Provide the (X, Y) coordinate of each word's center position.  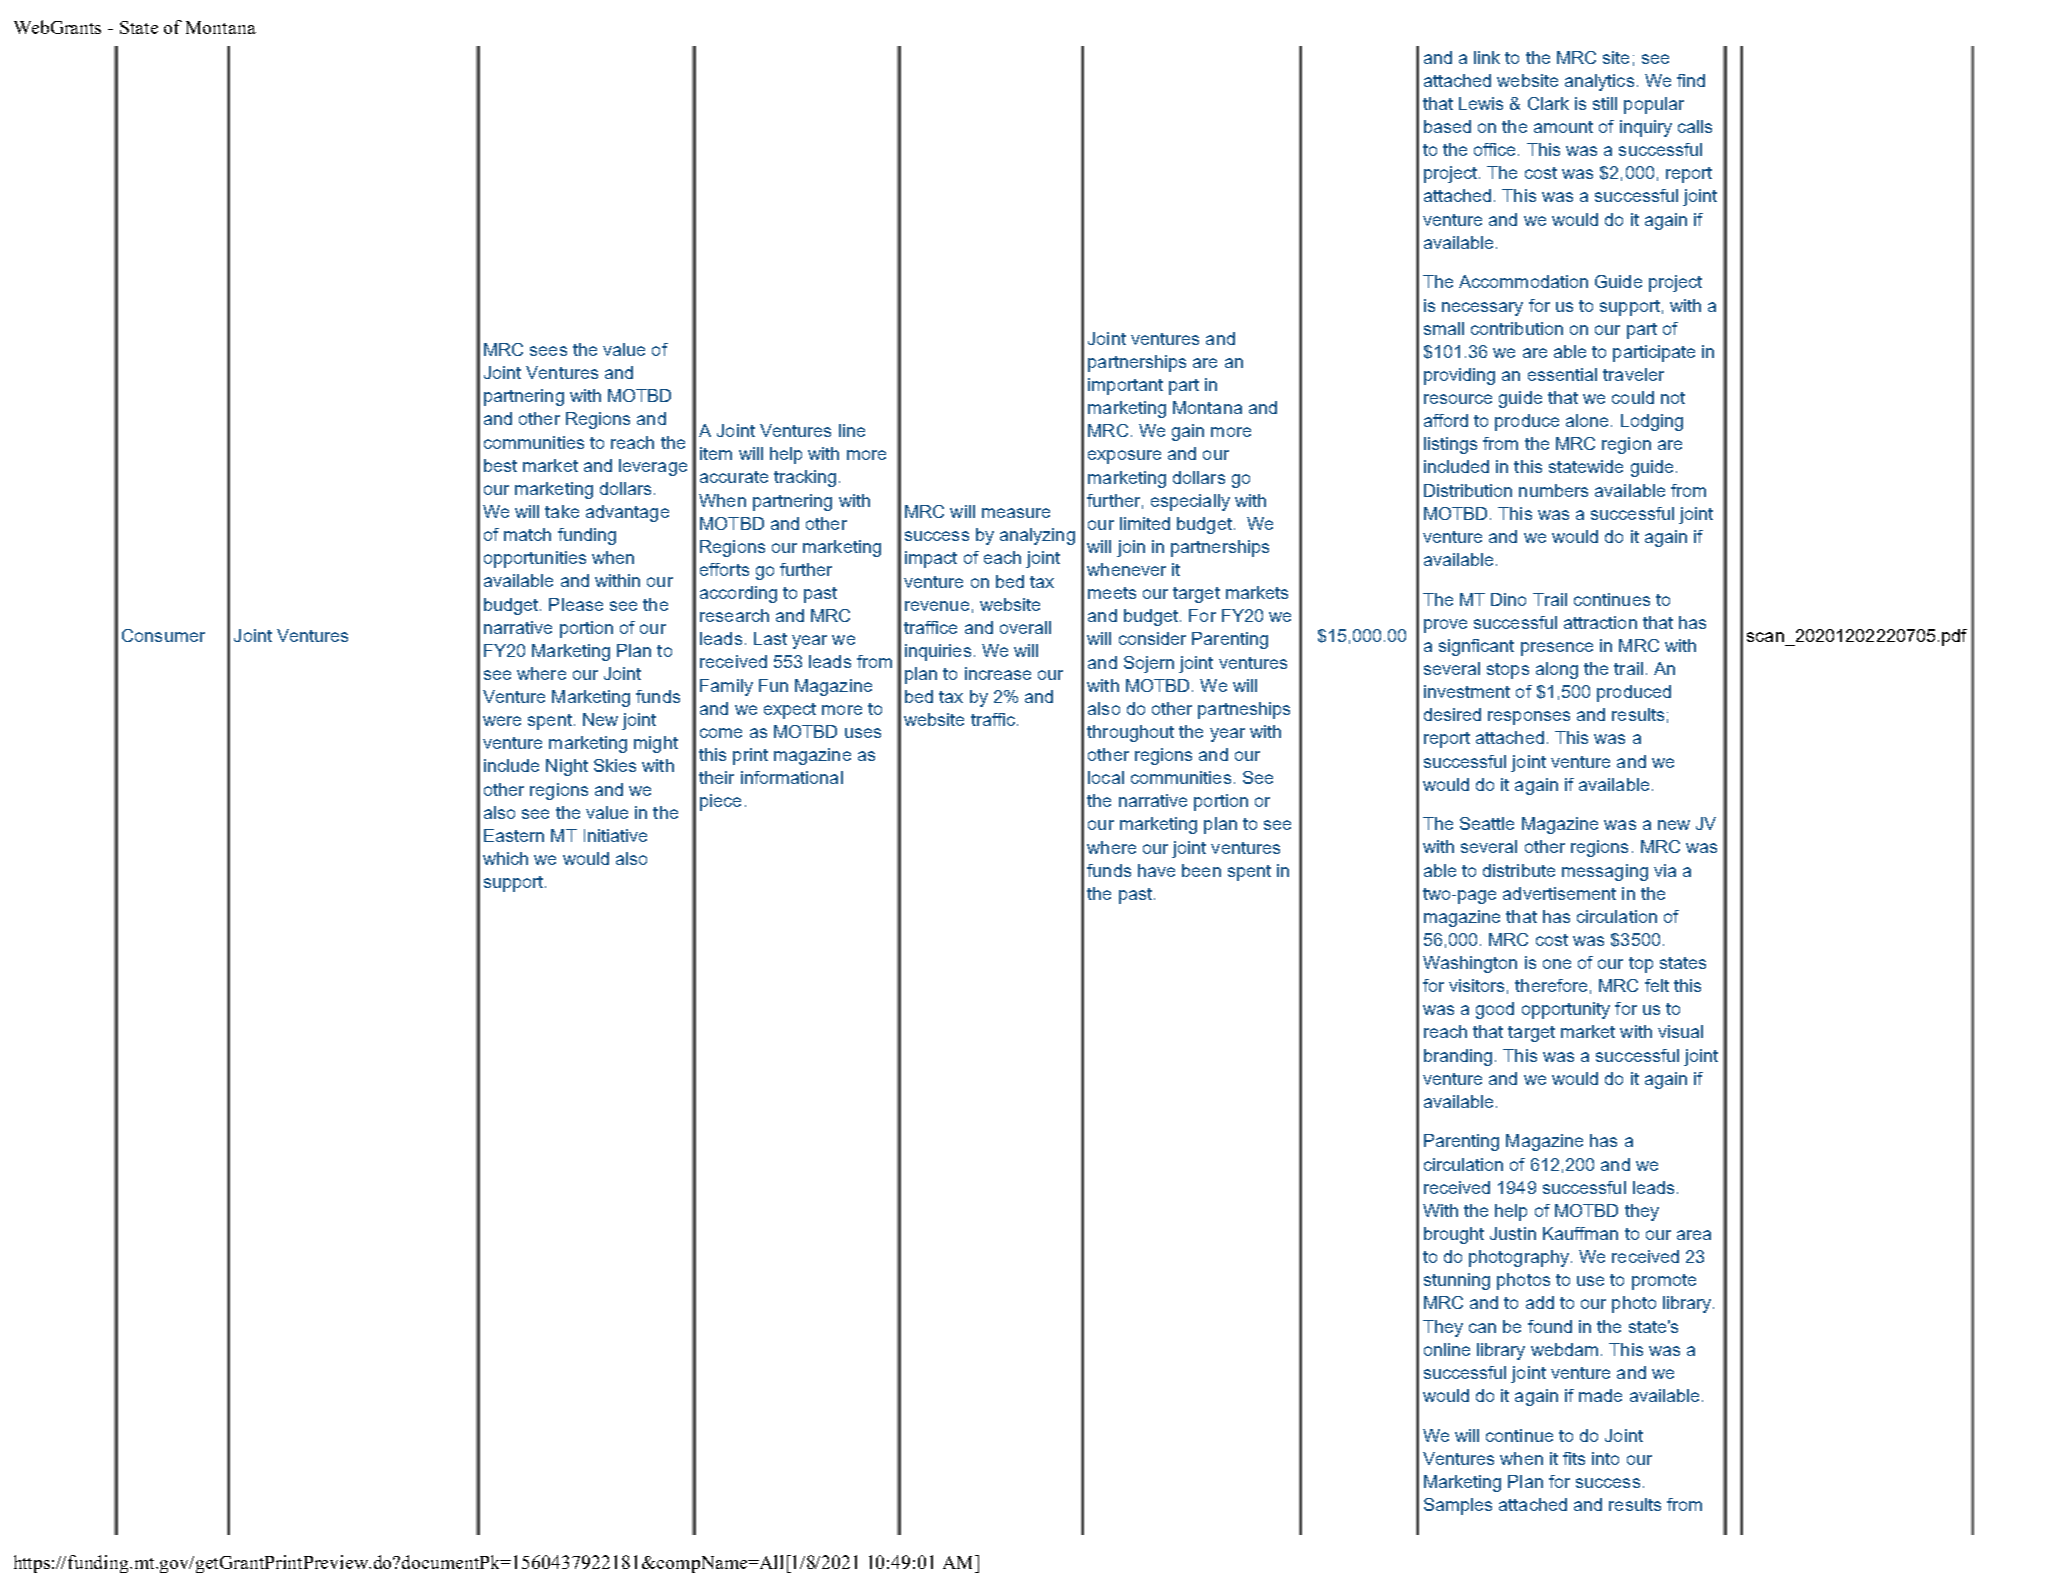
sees (548, 351)
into (1605, 1458)
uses (863, 733)
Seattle (1487, 823)
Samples (1458, 1506)
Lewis (1481, 103)
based (1447, 126)
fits (1574, 1458)
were (502, 721)
